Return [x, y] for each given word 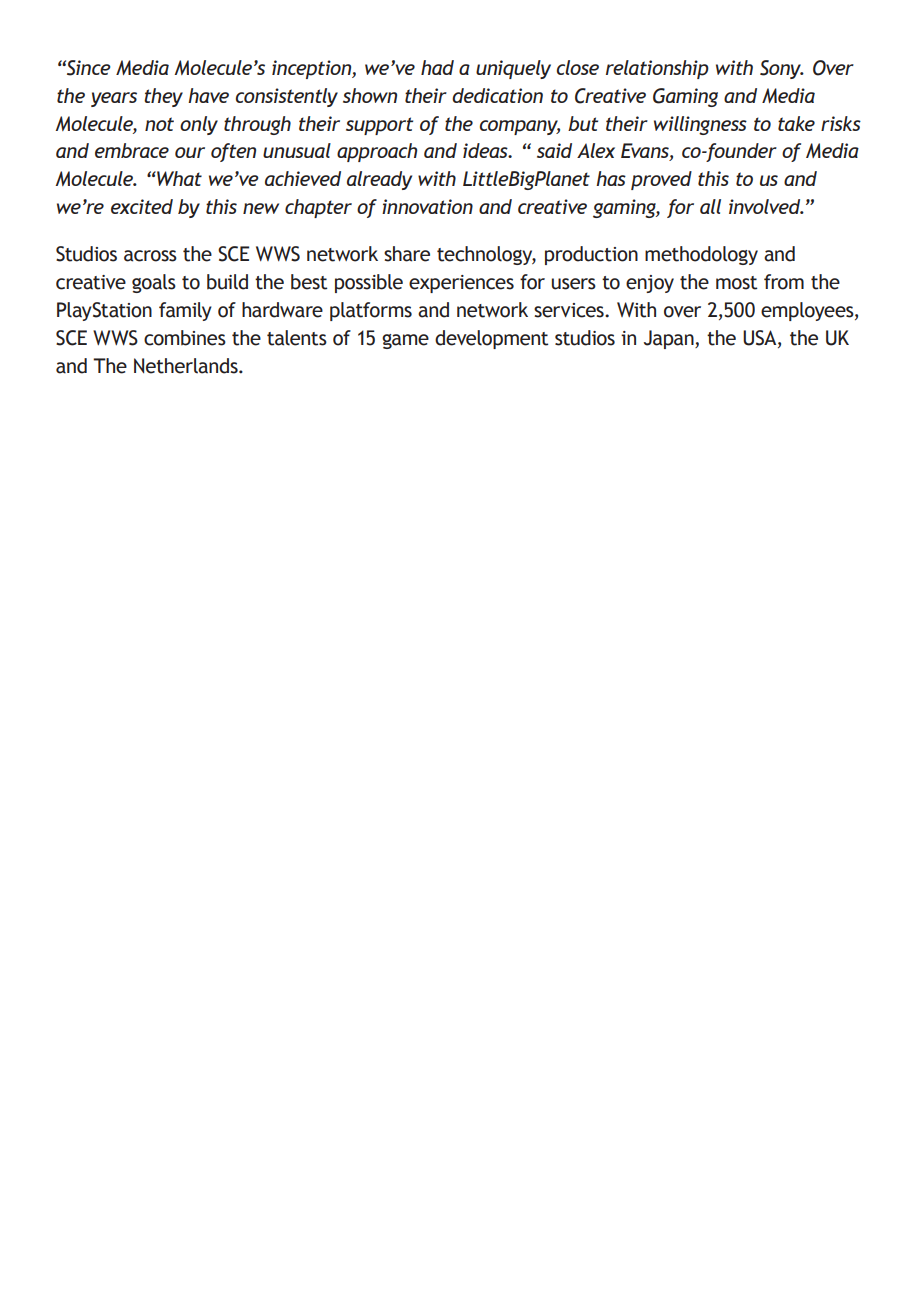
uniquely [513, 69]
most [736, 283]
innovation [427, 206]
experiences [461, 284]
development [491, 339]
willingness [700, 125]
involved [766, 206]
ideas [486, 150]
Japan [670, 339]
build [227, 282]
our [190, 152]
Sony [781, 69]
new [261, 208]
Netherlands [187, 366]
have [208, 95]
